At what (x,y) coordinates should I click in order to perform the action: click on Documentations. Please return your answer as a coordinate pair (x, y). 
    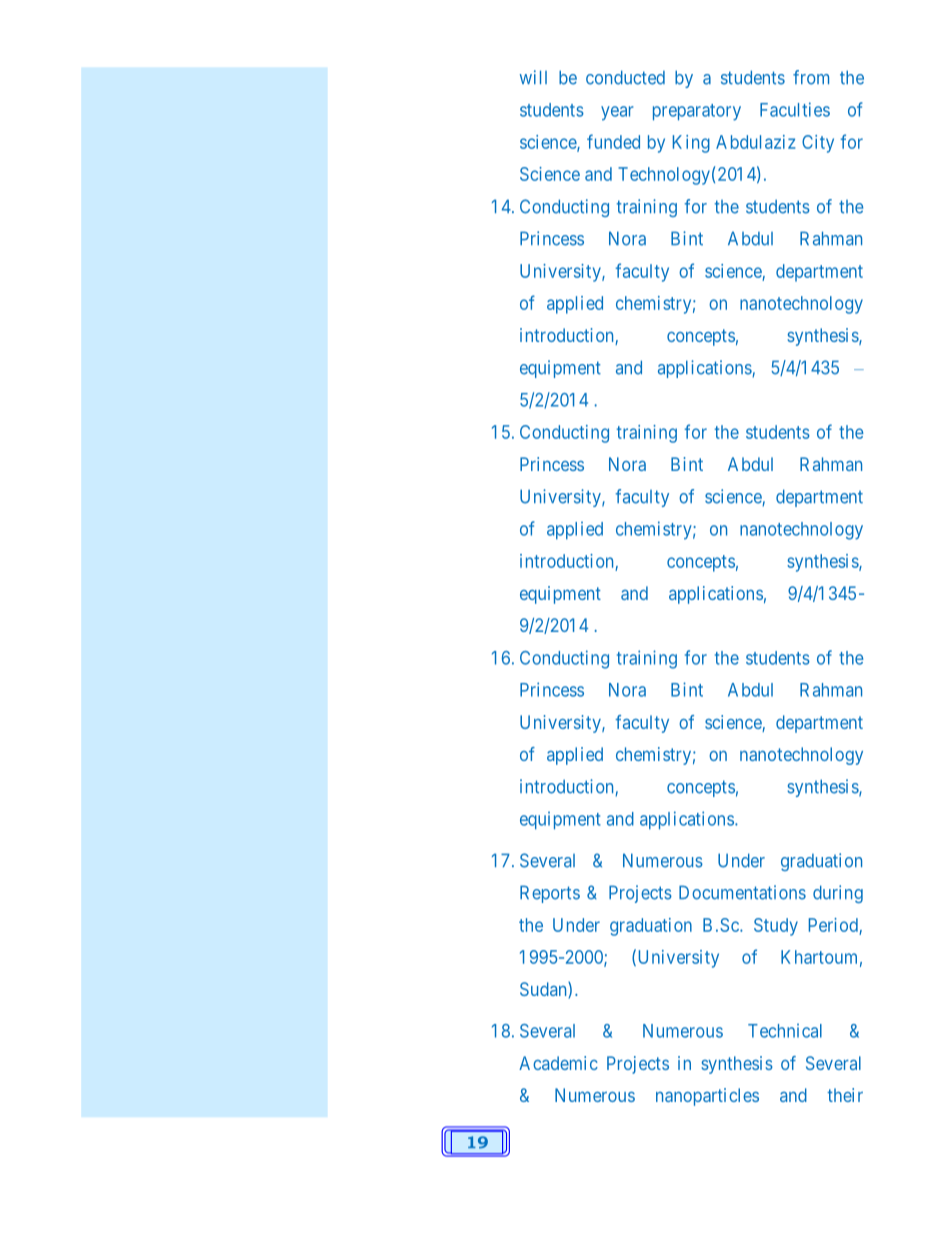
    Looking at the image, I should click on (742, 892).
